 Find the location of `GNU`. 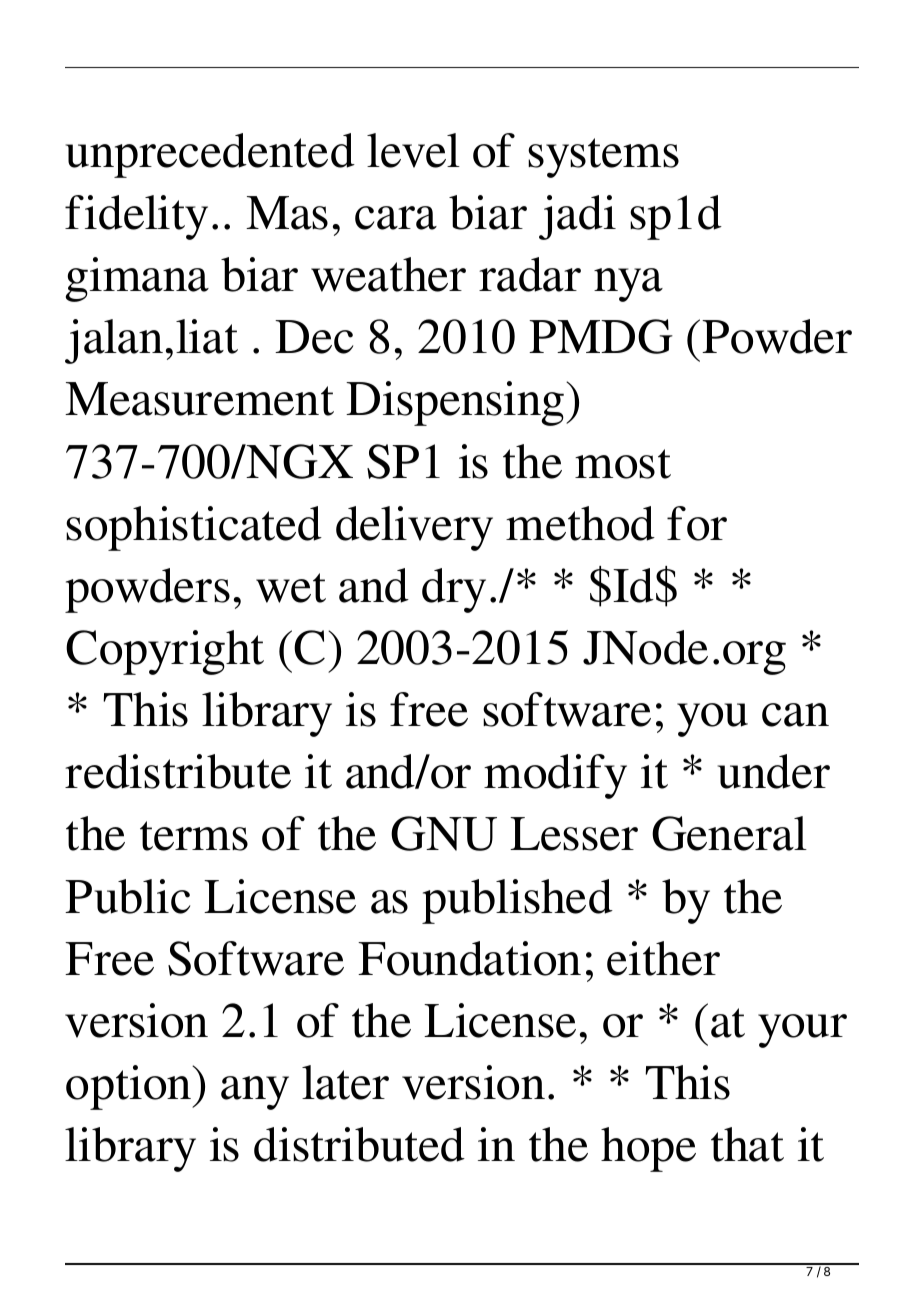

GNU is located at coordinates (444, 833).
